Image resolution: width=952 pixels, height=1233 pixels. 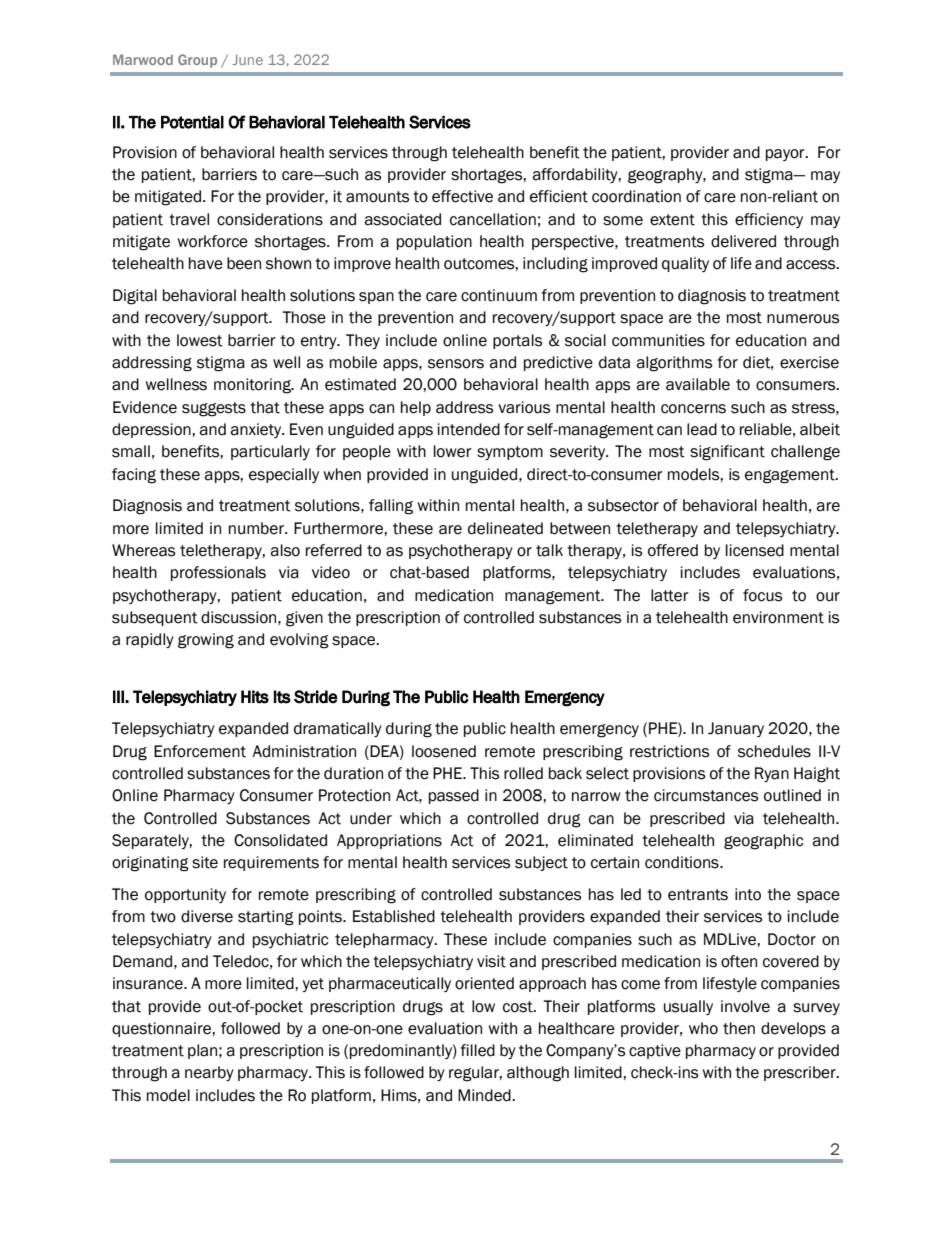 I want to click on efficiency, so click(x=769, y=220).
